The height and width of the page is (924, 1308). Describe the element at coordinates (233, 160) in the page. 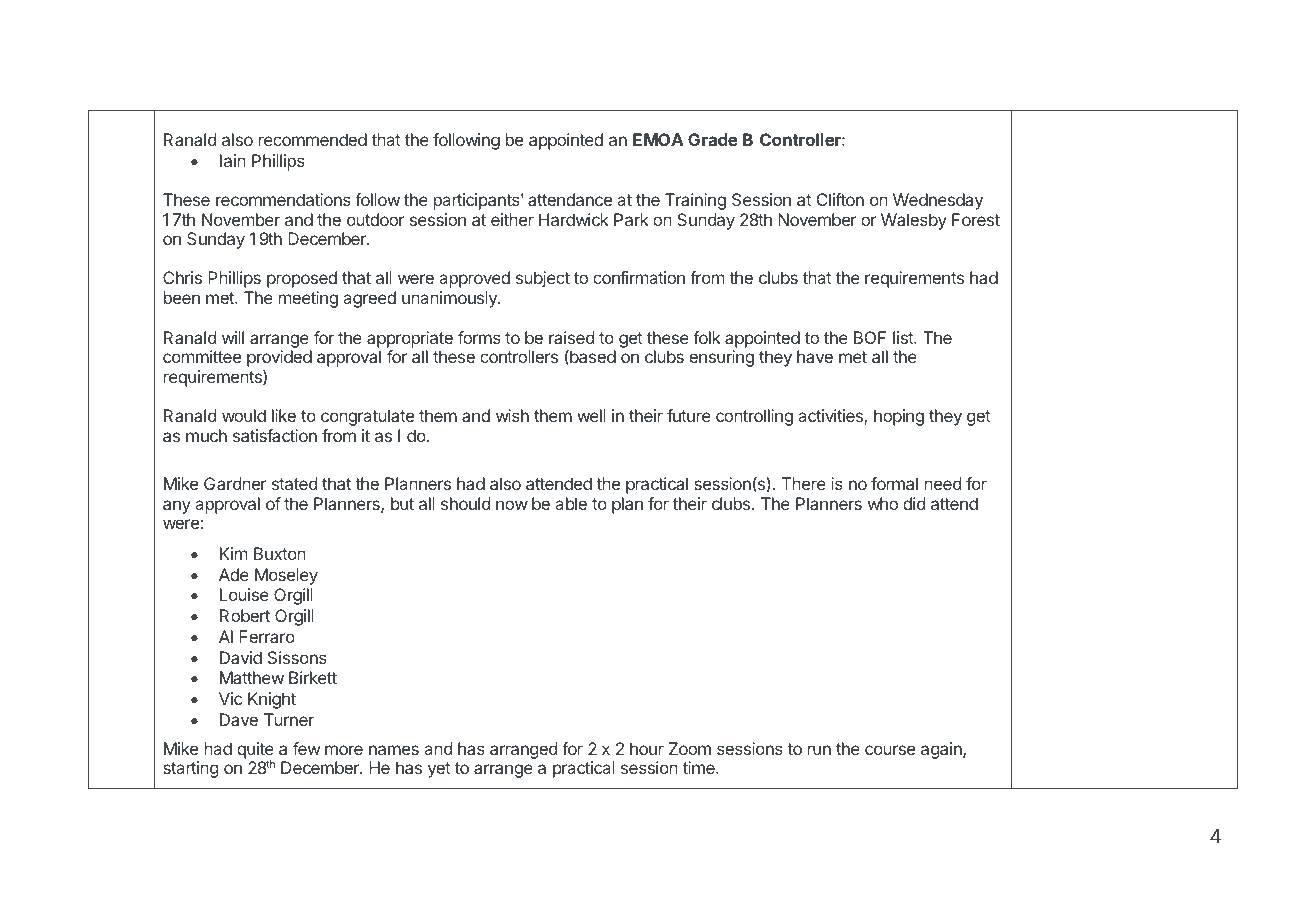

I see `Iain` at that location.
